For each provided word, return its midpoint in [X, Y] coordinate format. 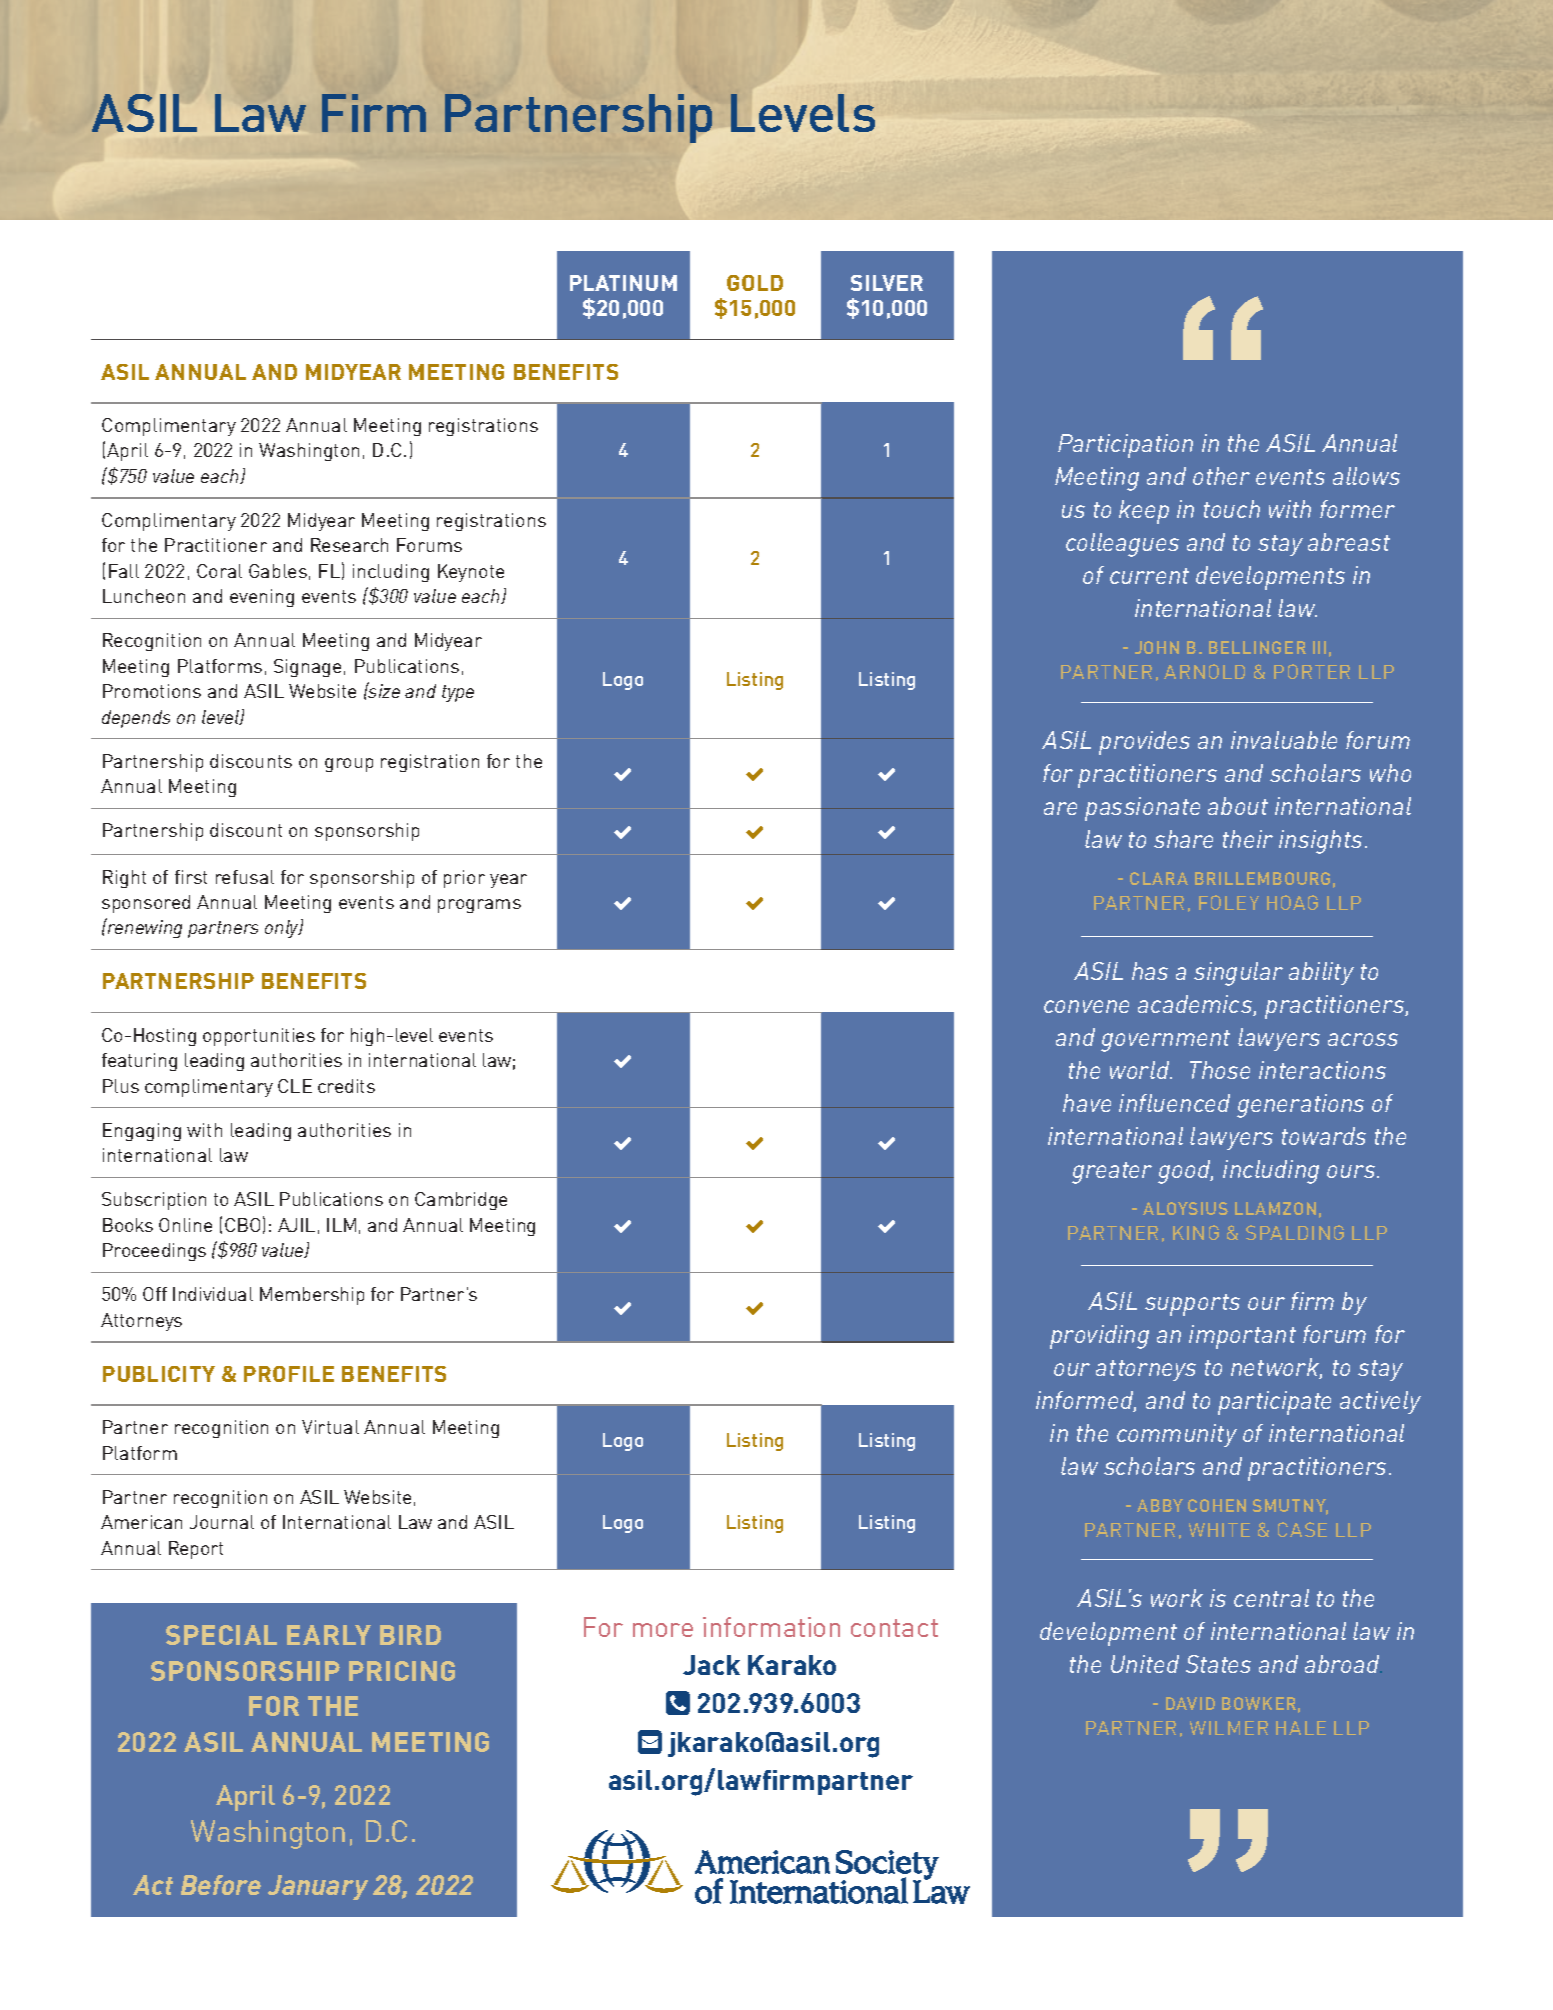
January [318, 1887]
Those [1220, 1070]
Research [349, 545]
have [1087, 1103]
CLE [295, 1086]
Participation [1125, 446]
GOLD [755, 283]
